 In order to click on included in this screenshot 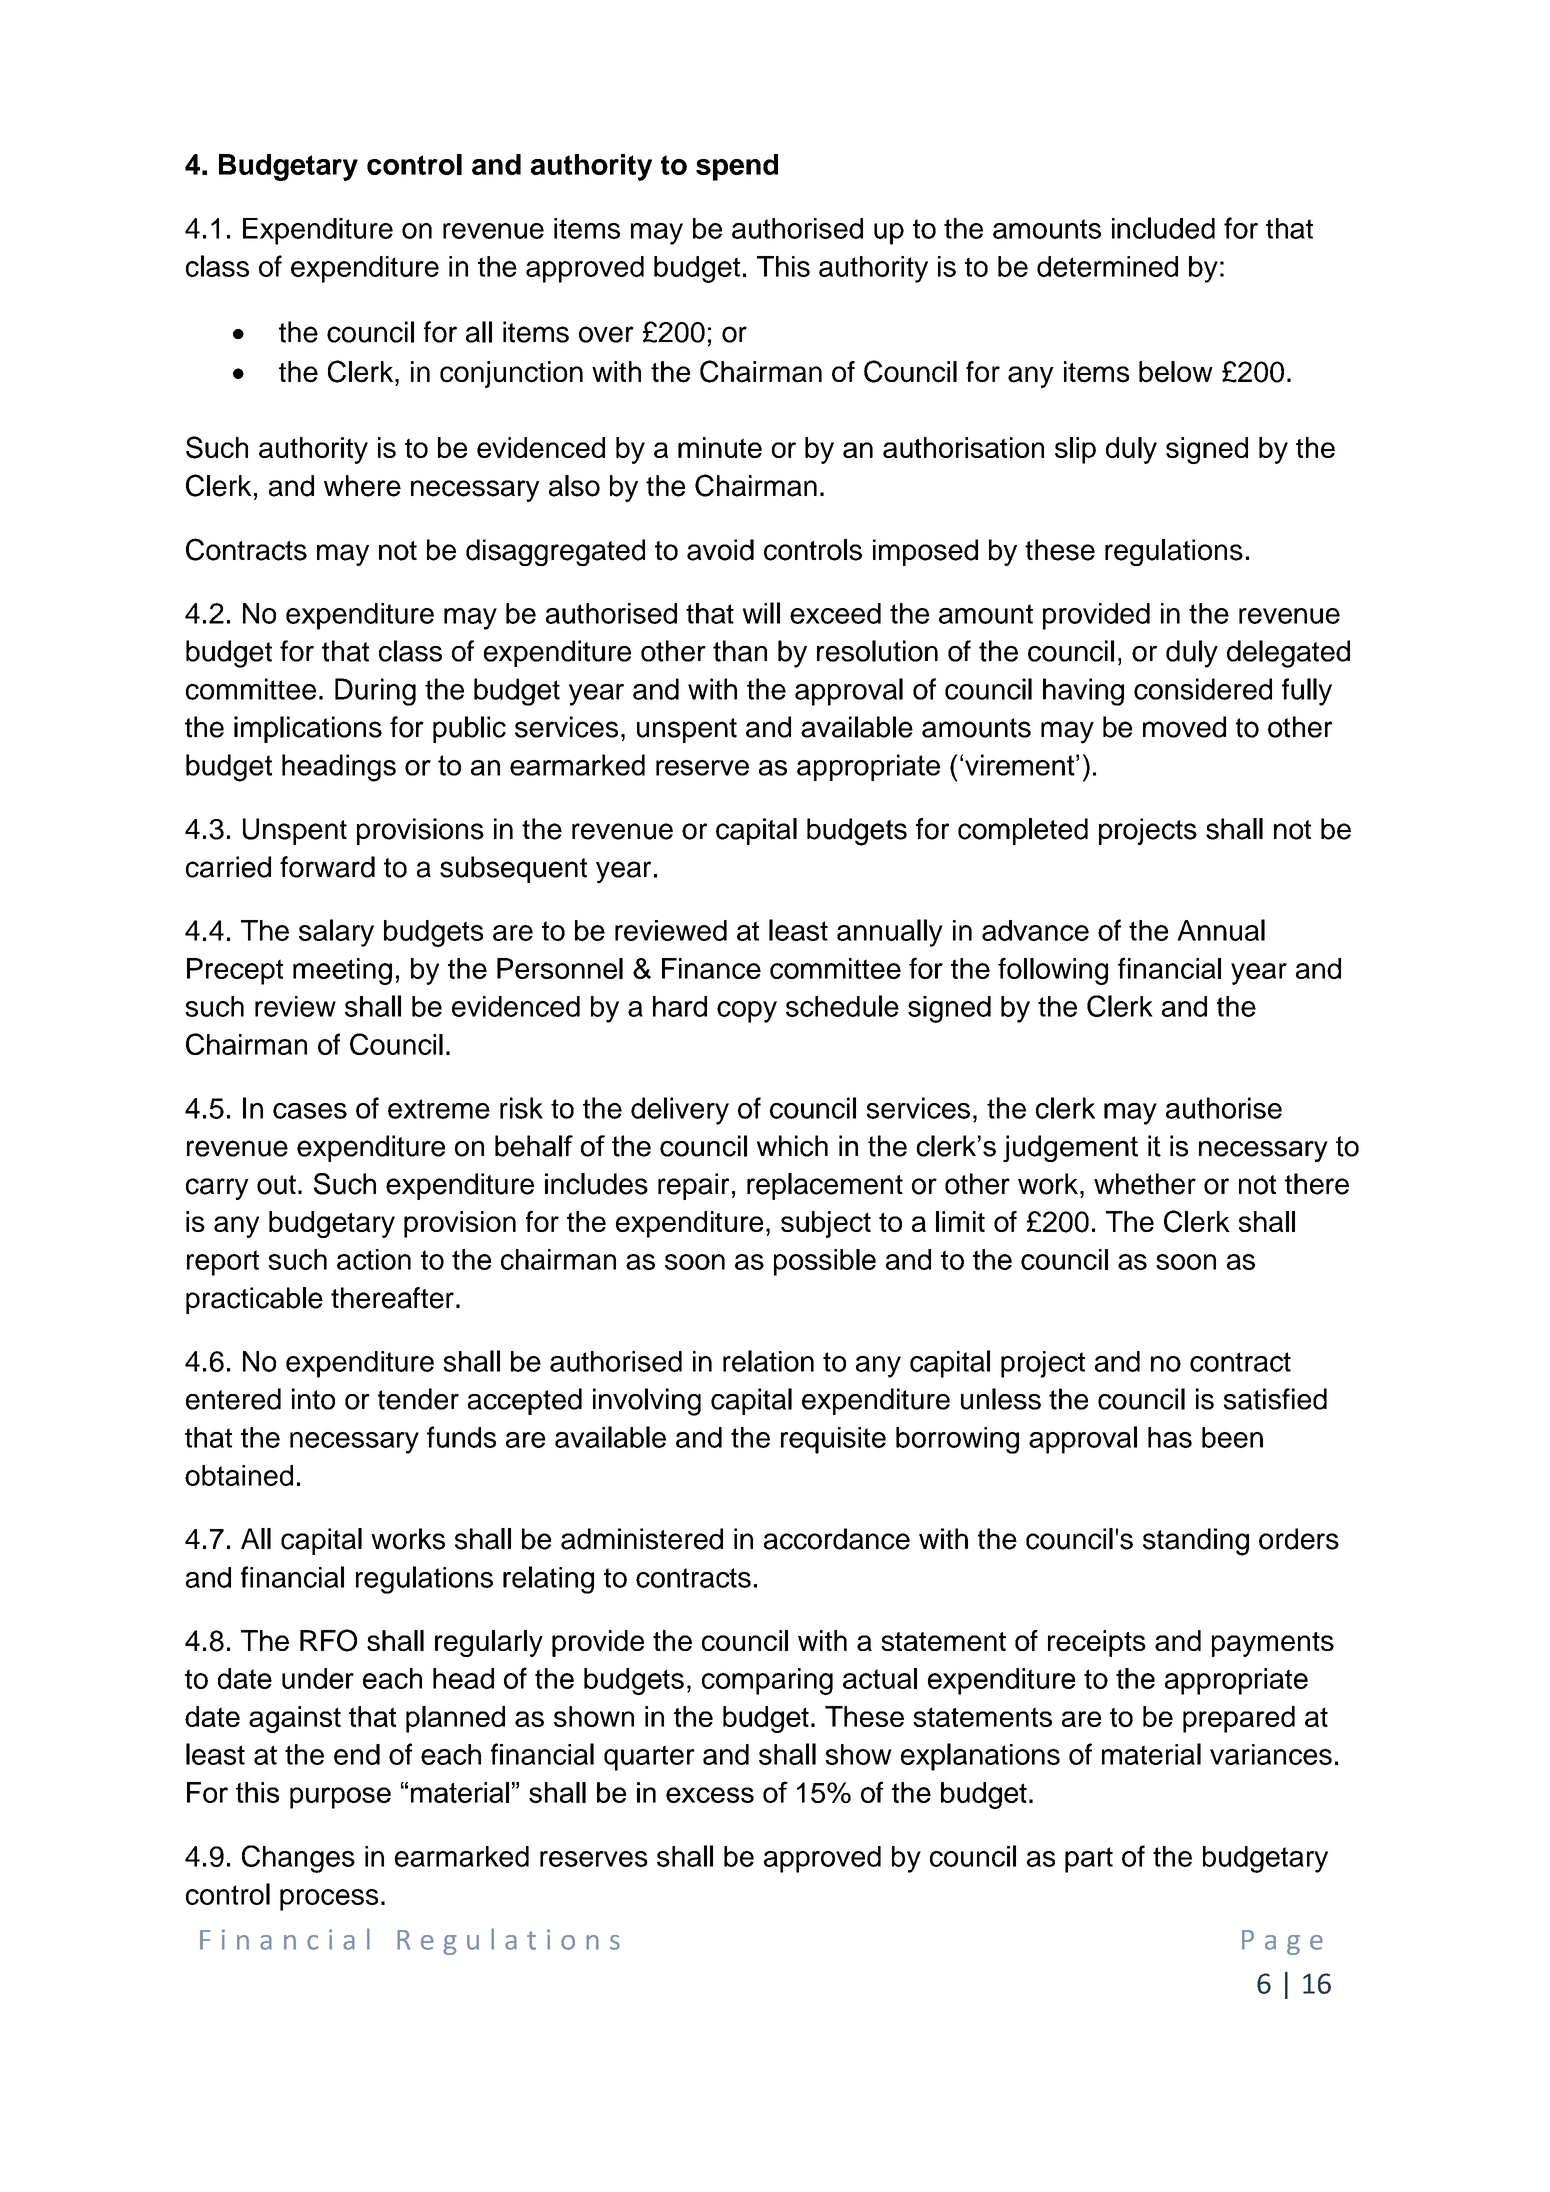, I will do `click(1163, 228)`.
